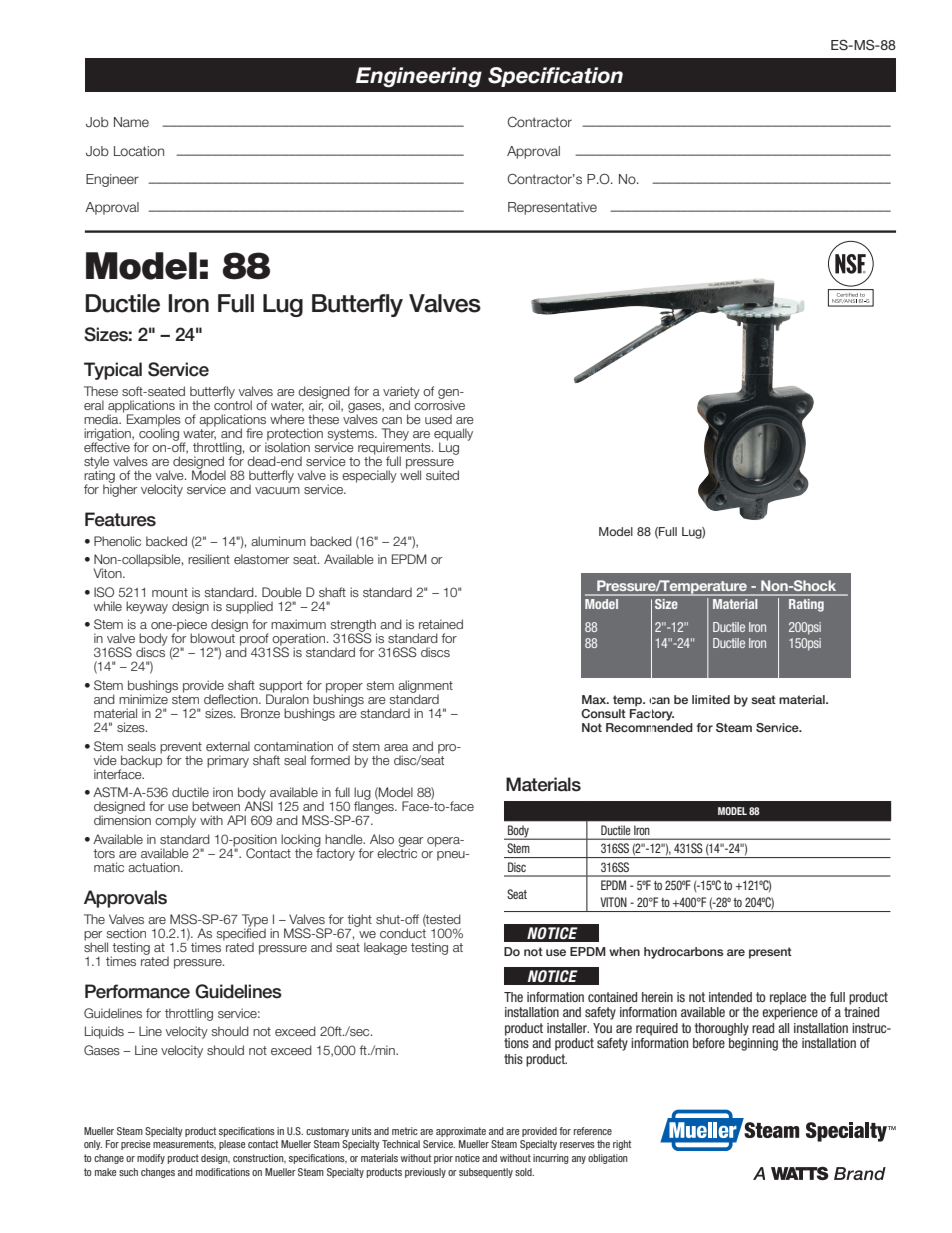 The image size is (952, 1233). Describe the element at coordinates (711, 699) in the screenshot. I see `limited` at that location.
